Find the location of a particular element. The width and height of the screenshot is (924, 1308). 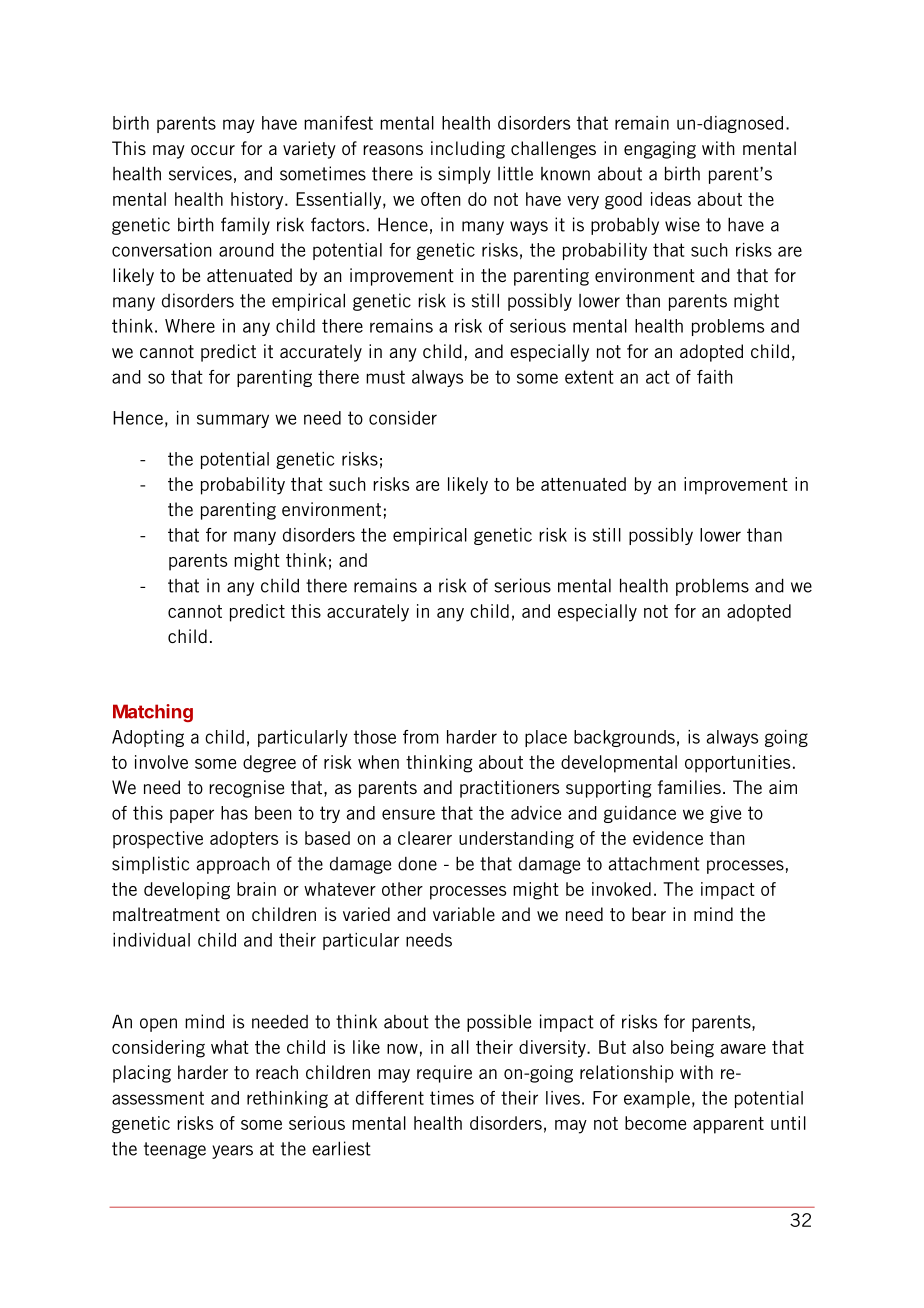

including is located at coordinates (468, 150).
